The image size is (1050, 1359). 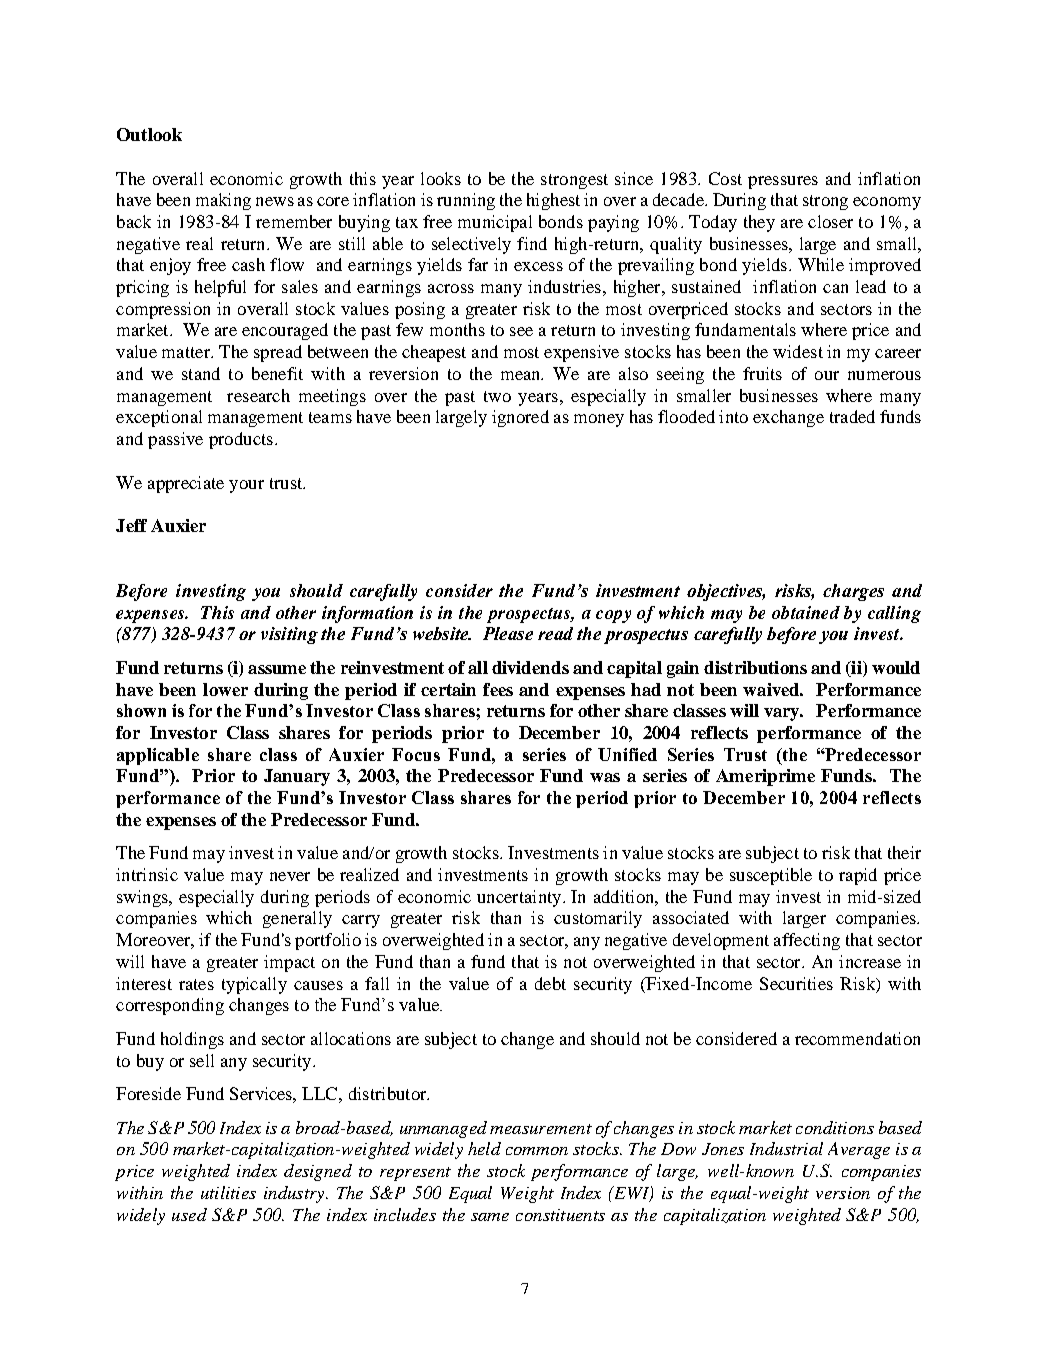 I want to click on utilities, so click(x=228, y=1192).
